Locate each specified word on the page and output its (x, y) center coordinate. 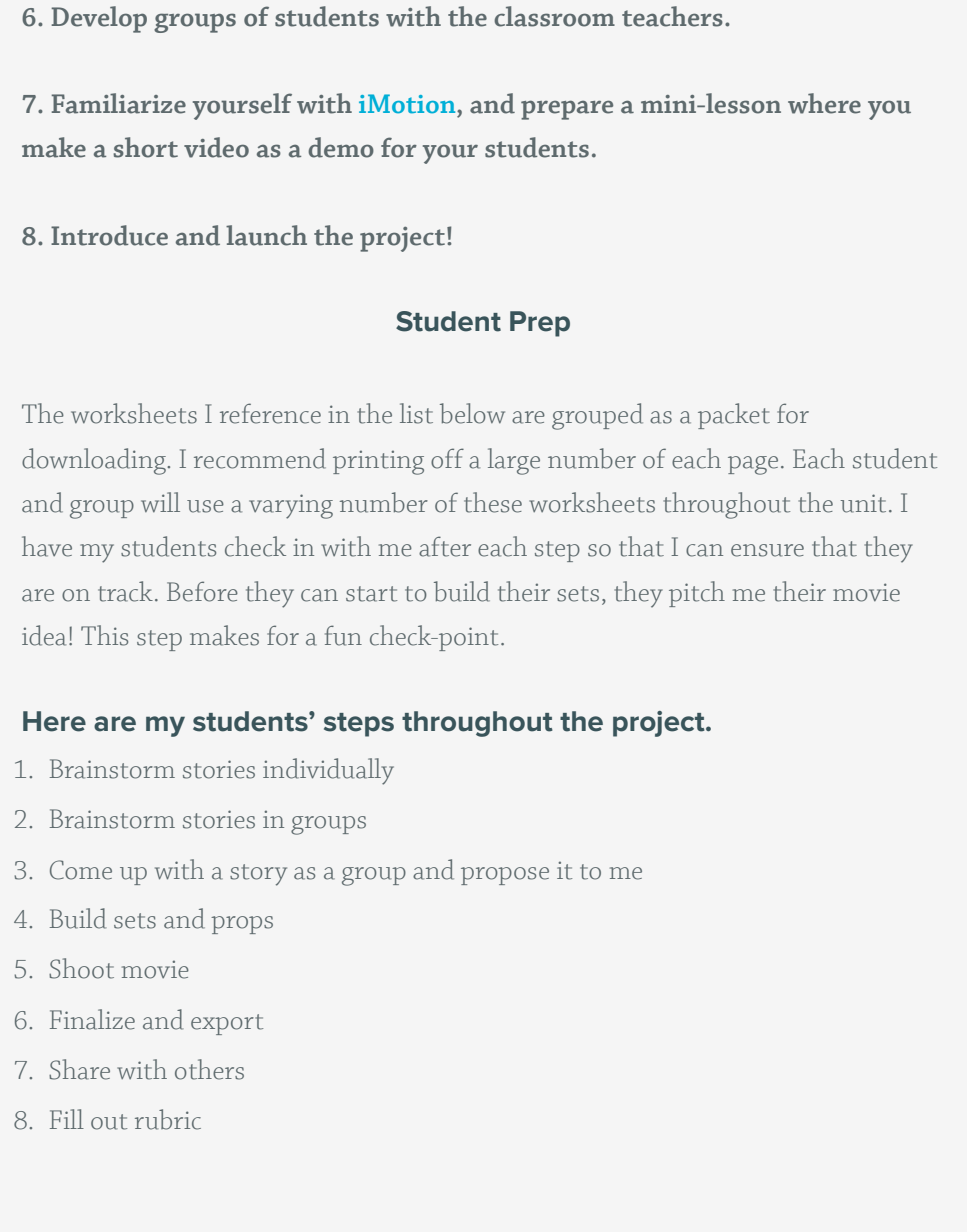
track (125, 591)
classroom (554, 16)
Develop (99, 19)
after (445, 546)
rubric (168, 1119)
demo (341, 147)
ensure (767, 550)
